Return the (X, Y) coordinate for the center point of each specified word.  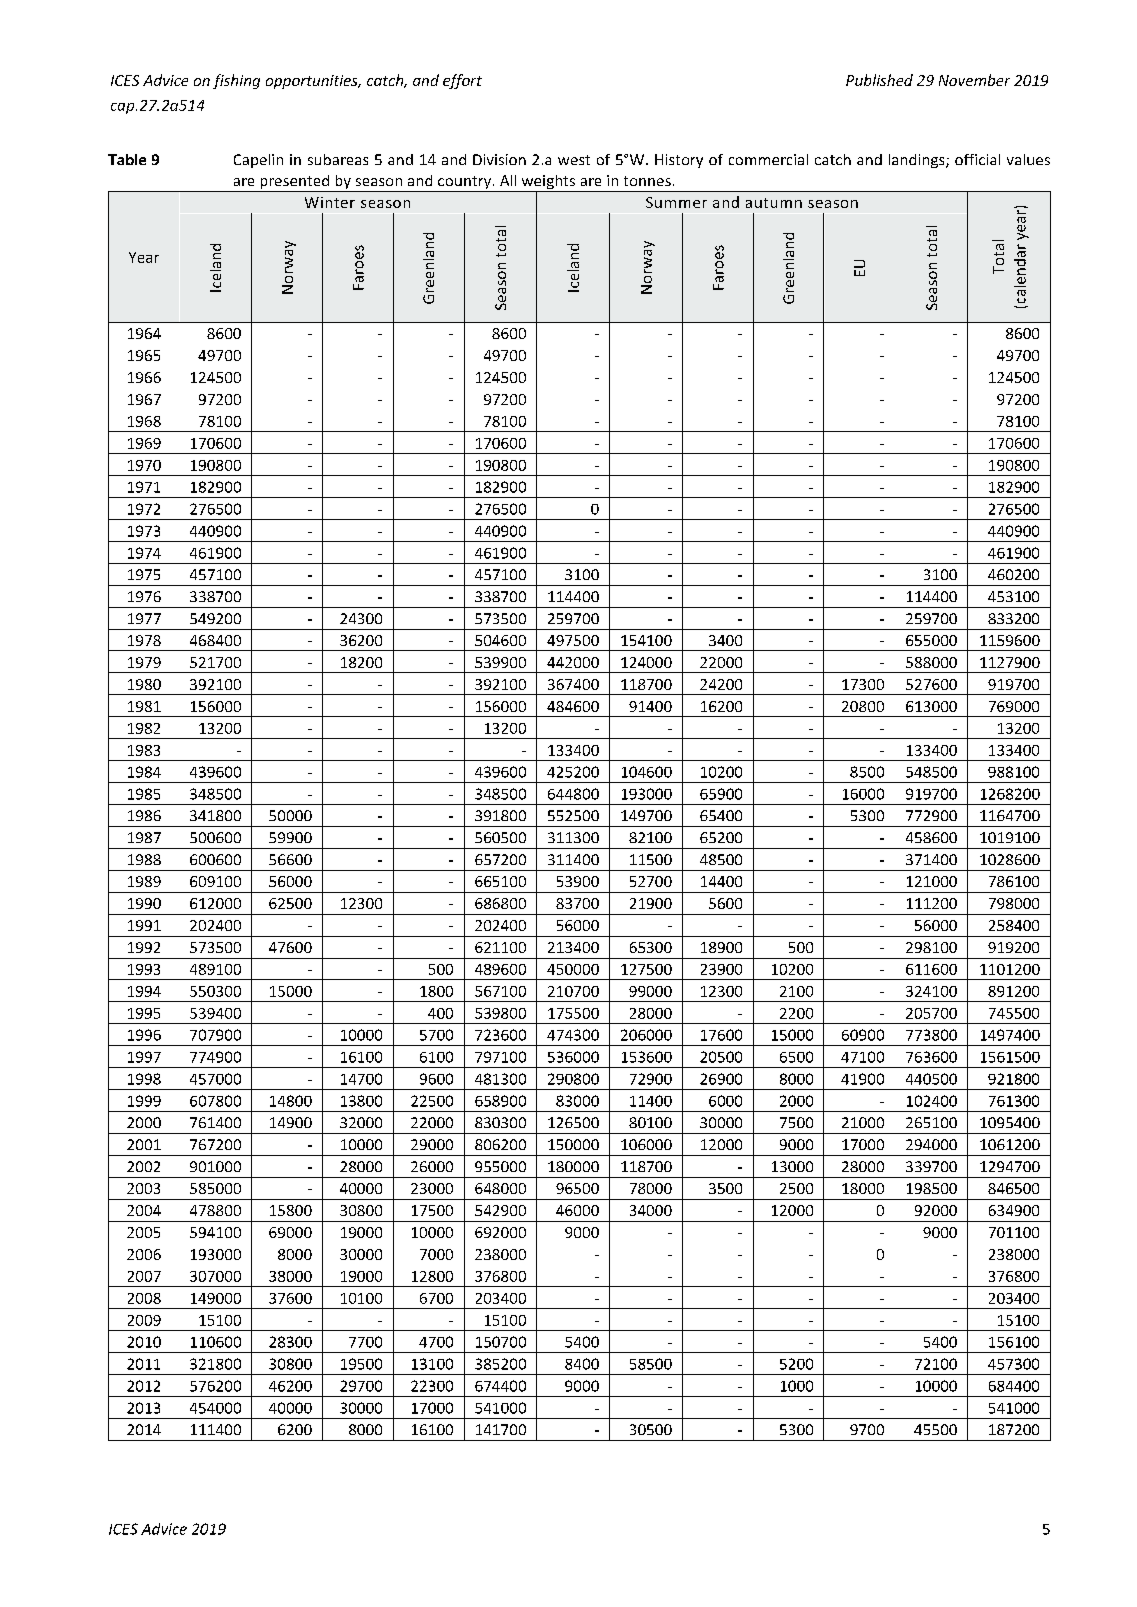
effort (462, 81)
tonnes (647, 181)
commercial (768, 159)
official (977, 159)
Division (499, 159)
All (508, 180)
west (574, 160)
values (1028, 159)
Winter (330, 202)
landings (918, 161)
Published (879, 80)
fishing (236, 81)
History (679, 161)
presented (295, 183)
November (974, 80)
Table (127, 159)
